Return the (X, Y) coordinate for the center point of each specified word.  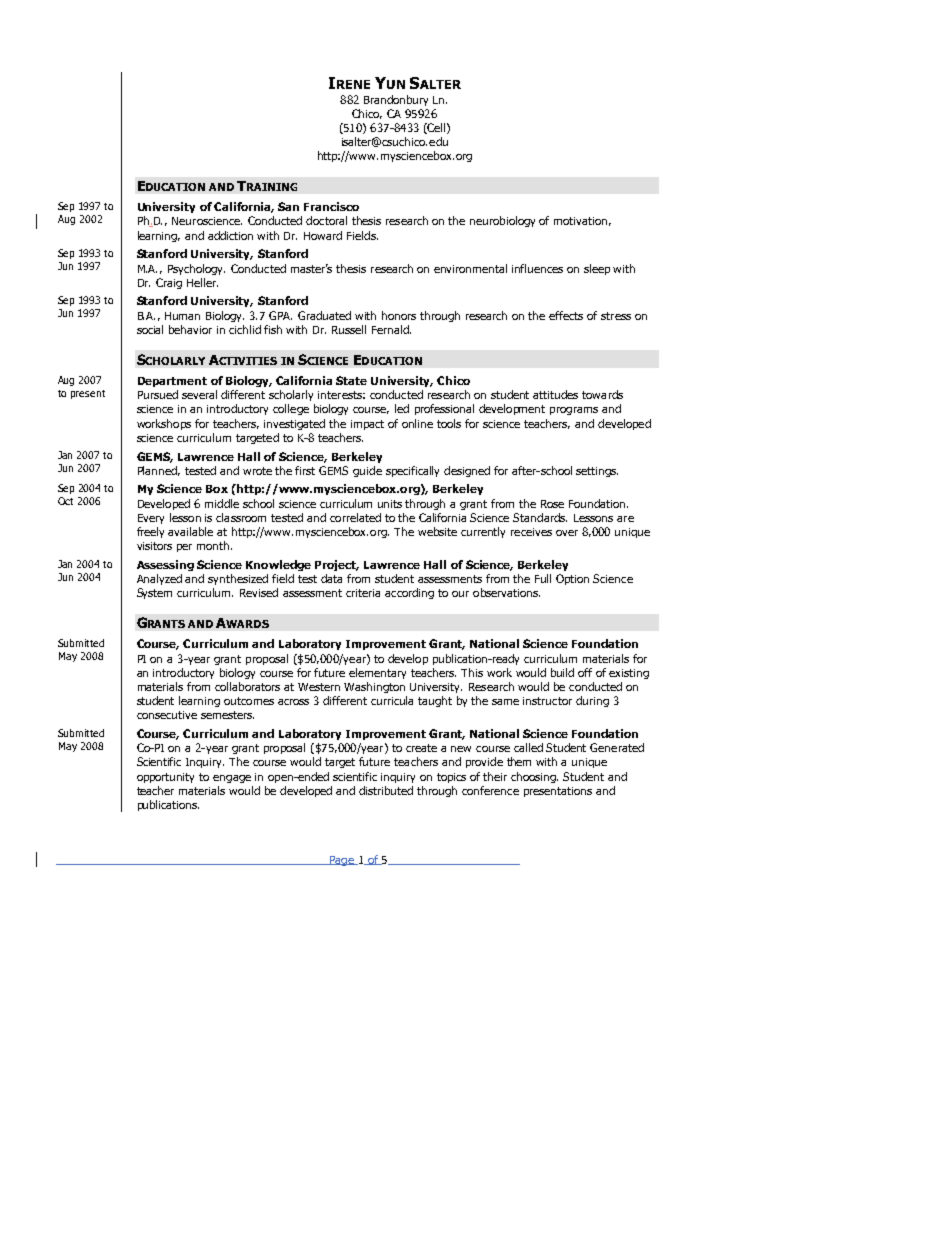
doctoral (326, 220)
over (567, 533)
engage (232, 779)
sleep (597, 269)
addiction (230, 235)
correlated (355, 517)
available (190, 531)
